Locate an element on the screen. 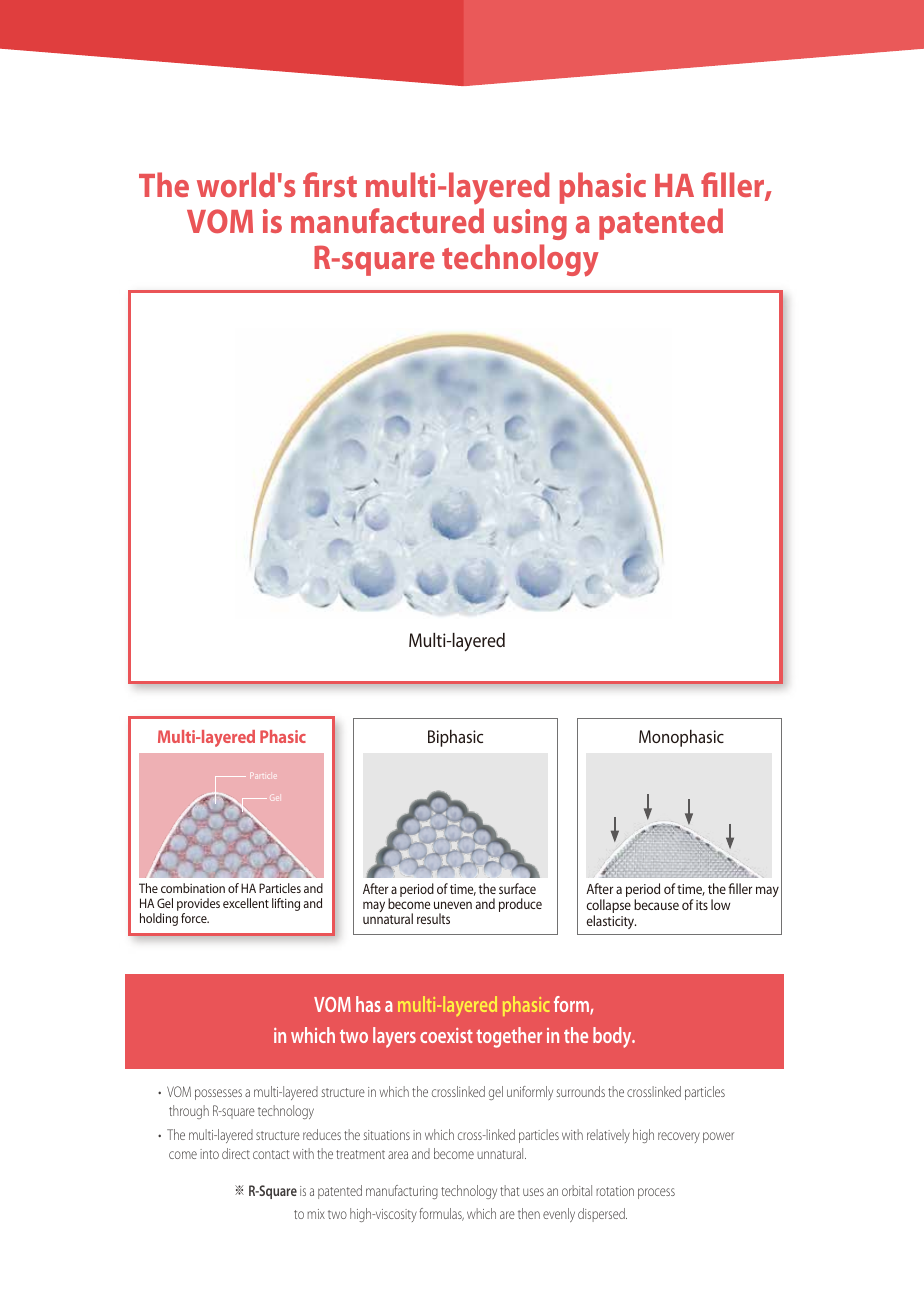 The height and width of the screenshot is (1308, 924). elasticity is located at coordinates (611, 922).
